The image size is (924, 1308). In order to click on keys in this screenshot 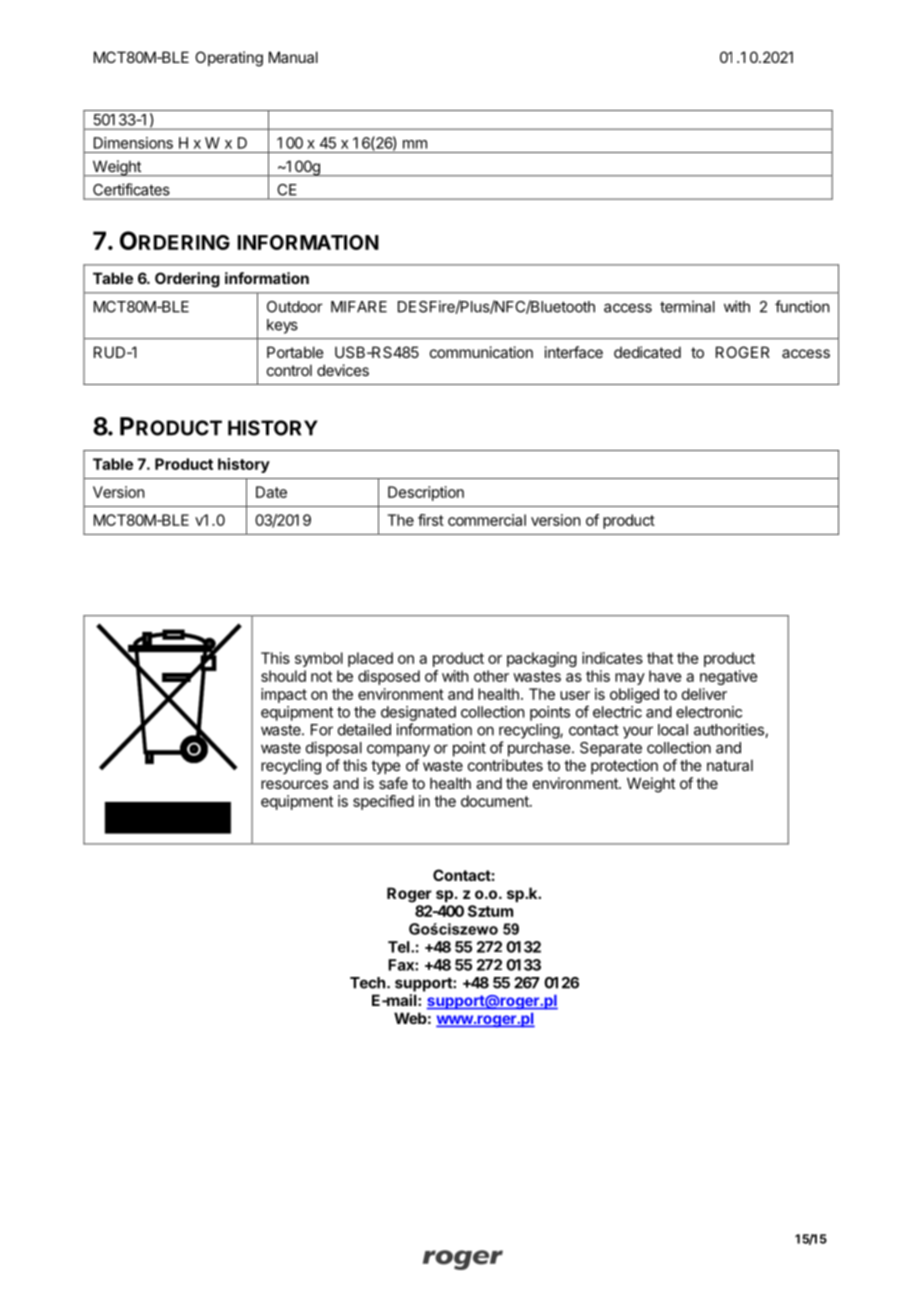, I will do `click(282, 326)`.
